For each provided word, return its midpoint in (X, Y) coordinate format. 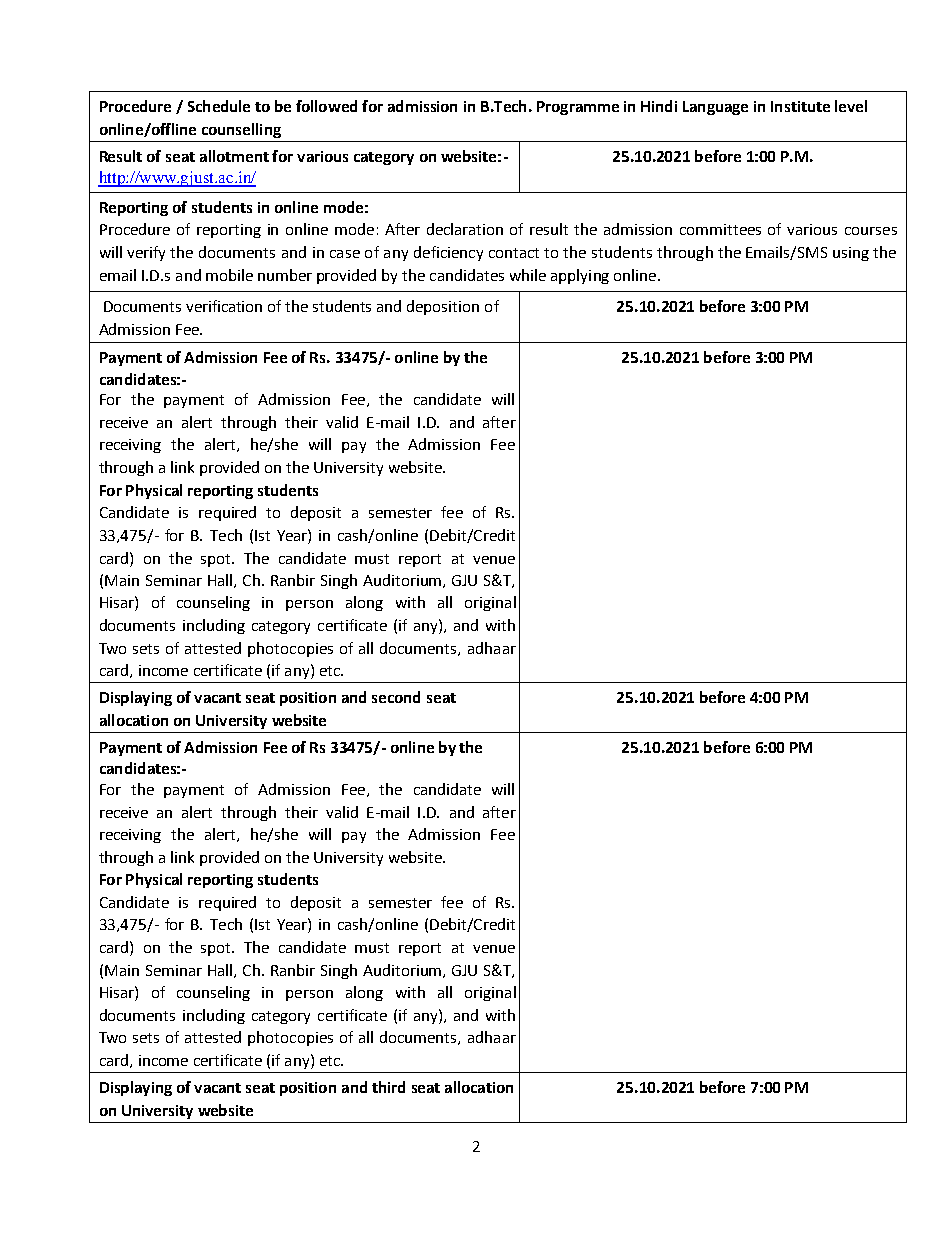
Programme (578, 108)
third (388, 1087)
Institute (800, 106)
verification (224, 306)
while (528, 275)
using (851, 254)
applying (580, 276)
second (396, 697)
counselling (241, 130)
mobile (229, 275)
